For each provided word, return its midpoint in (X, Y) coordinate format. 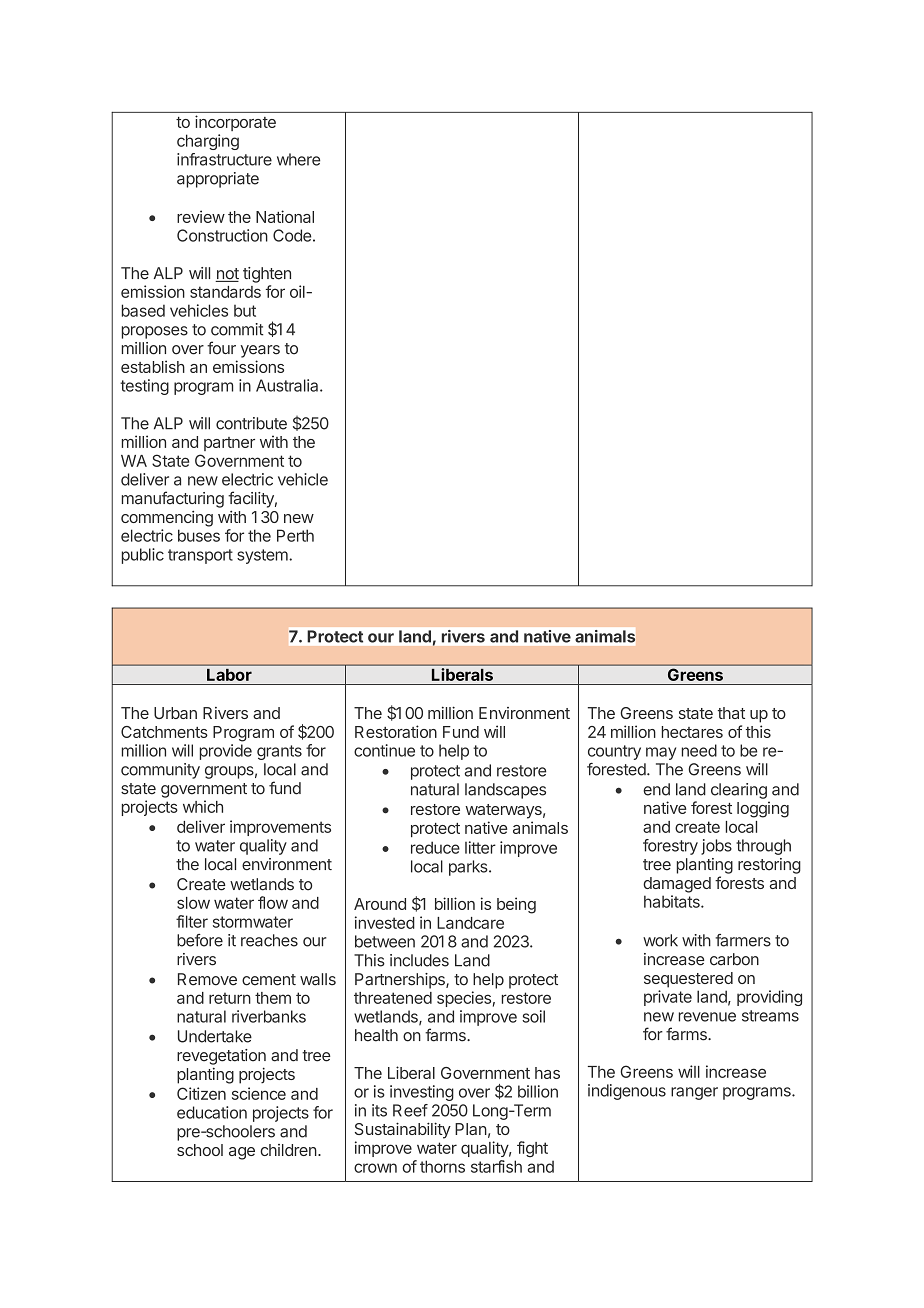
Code (292, 235)
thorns (442, 1166)
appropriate (218, 180)
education (212, 1112)
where (298, 159)
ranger (694, 1093)
